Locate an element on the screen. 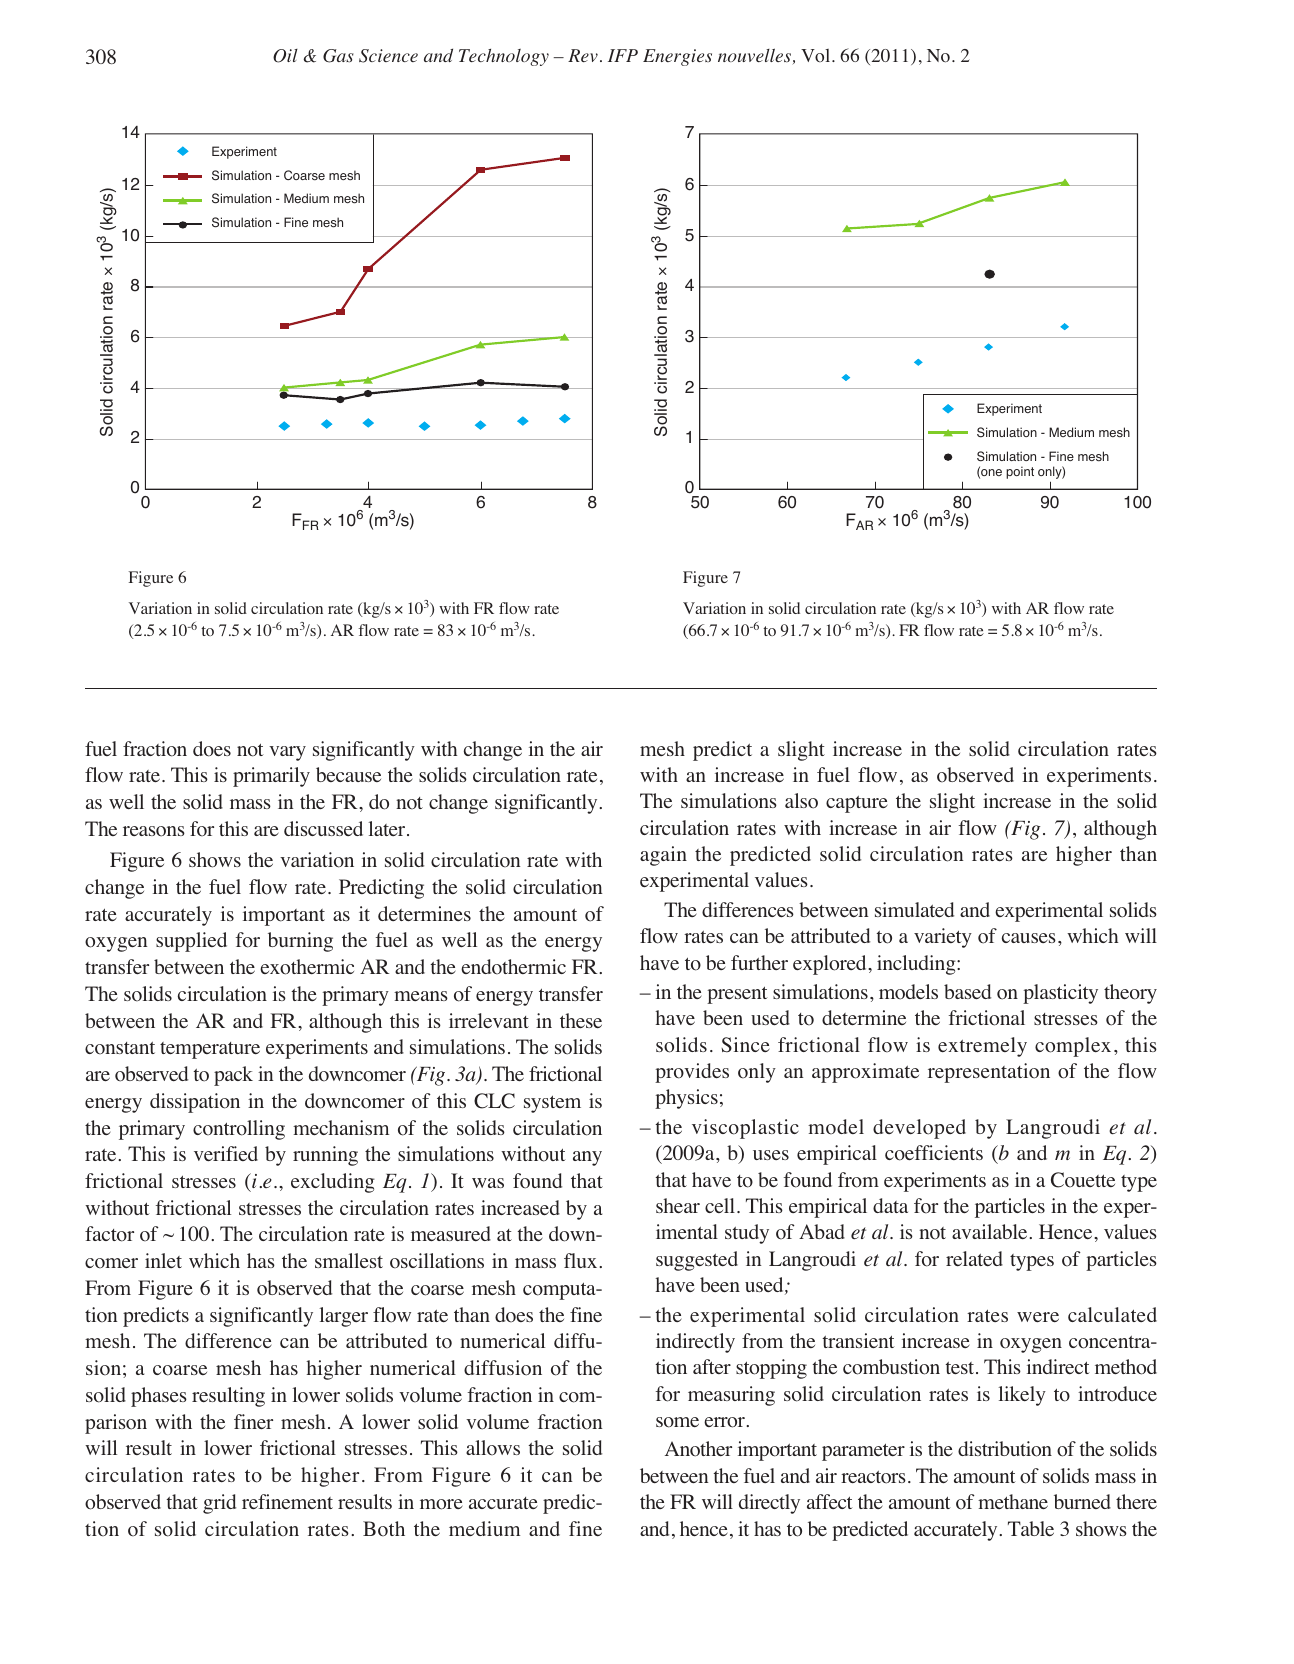  Oil is located at coordinates (285, 56).
